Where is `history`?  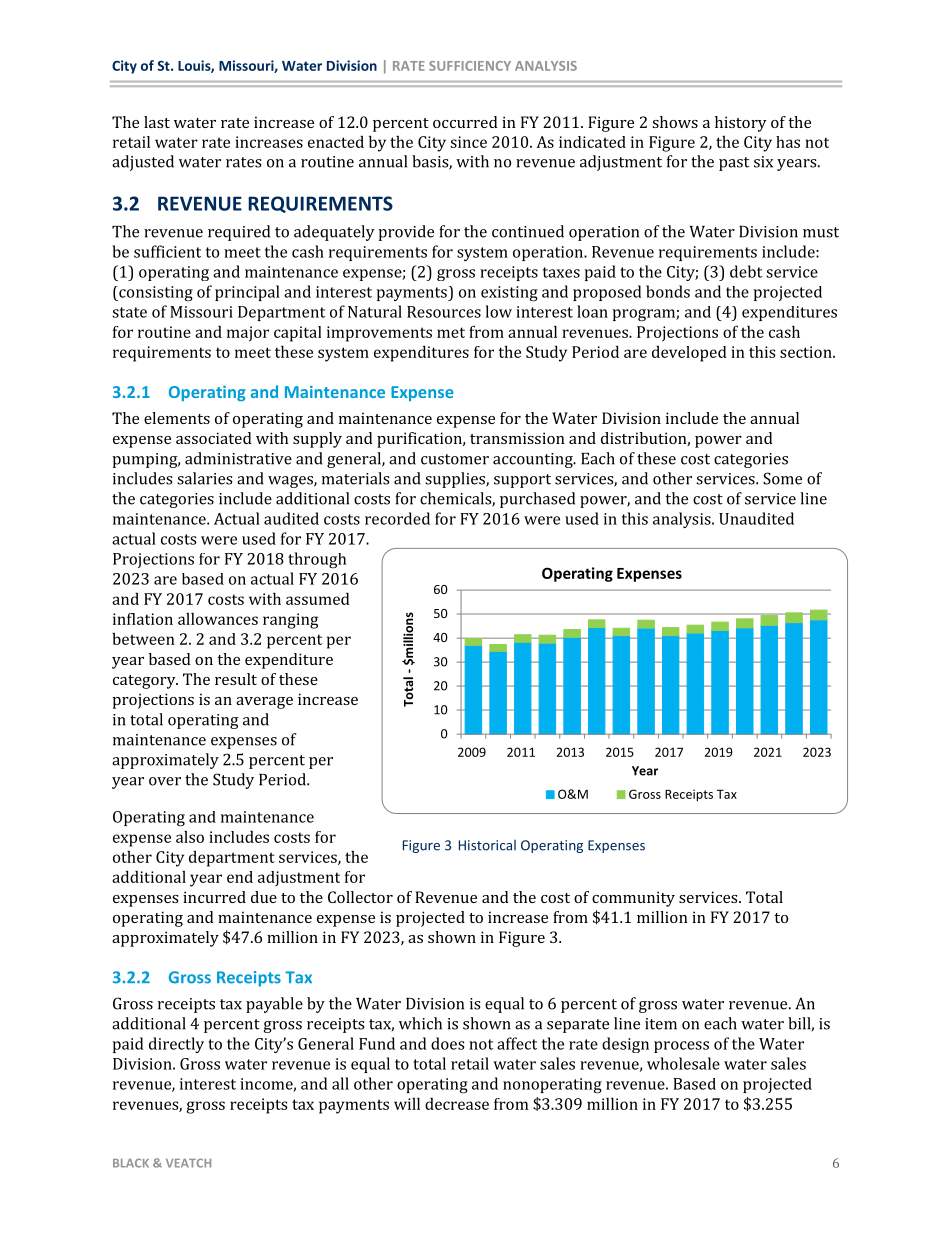 history is located at coordinates (741, 124).
